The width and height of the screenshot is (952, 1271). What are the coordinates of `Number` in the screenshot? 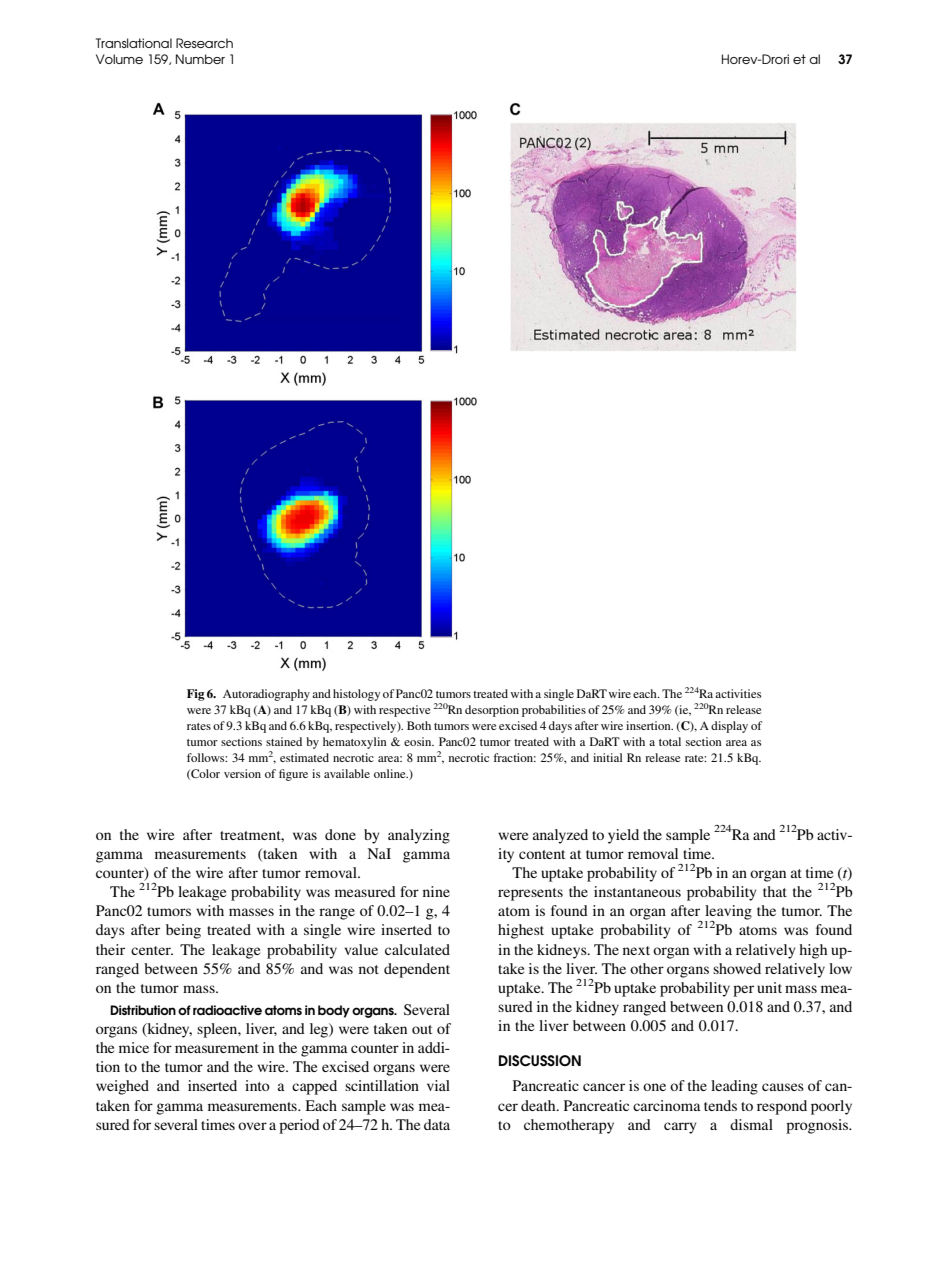 It's located at (200, 59).
